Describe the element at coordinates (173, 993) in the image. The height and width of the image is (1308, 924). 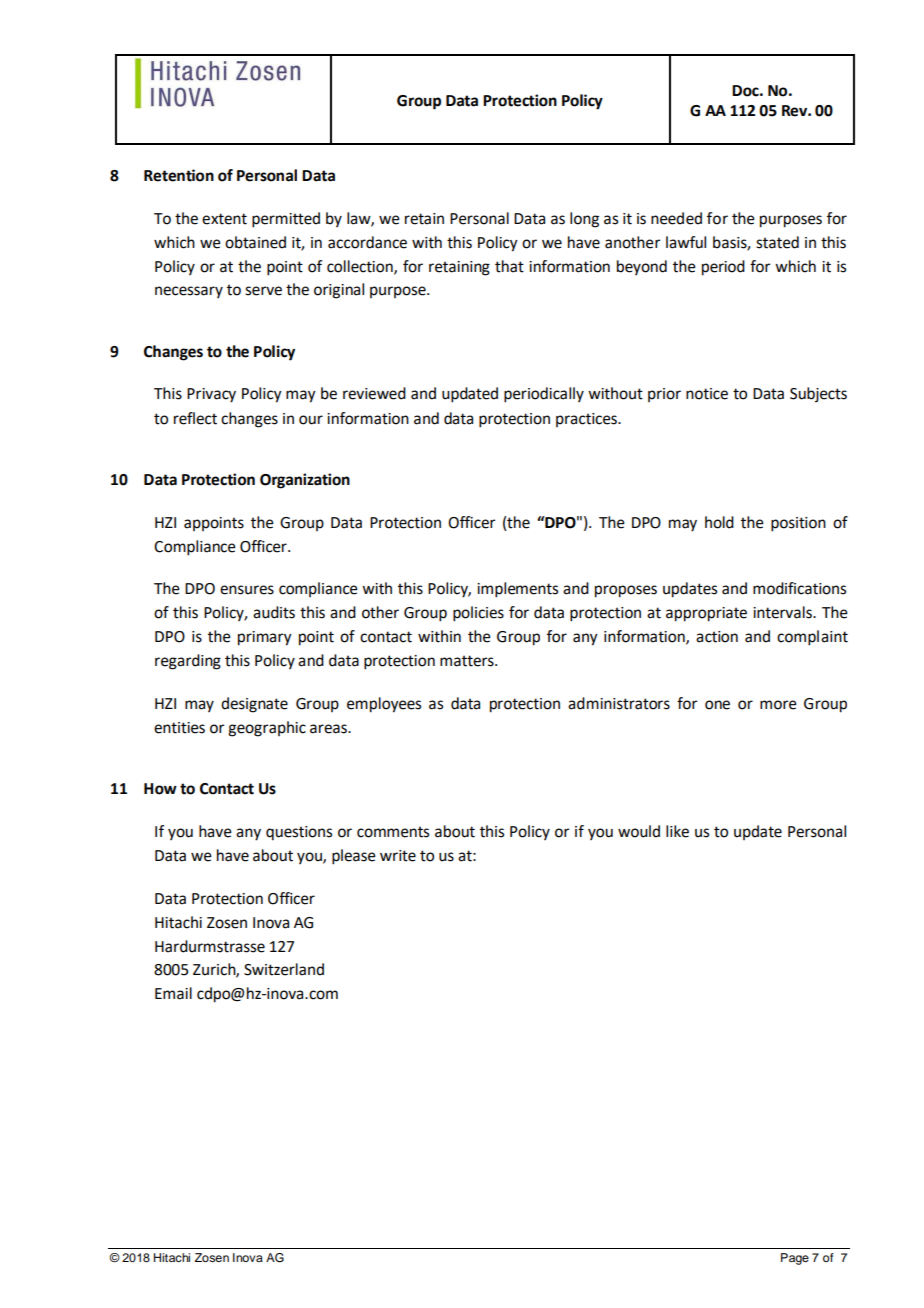
I see `Email` at that location.
